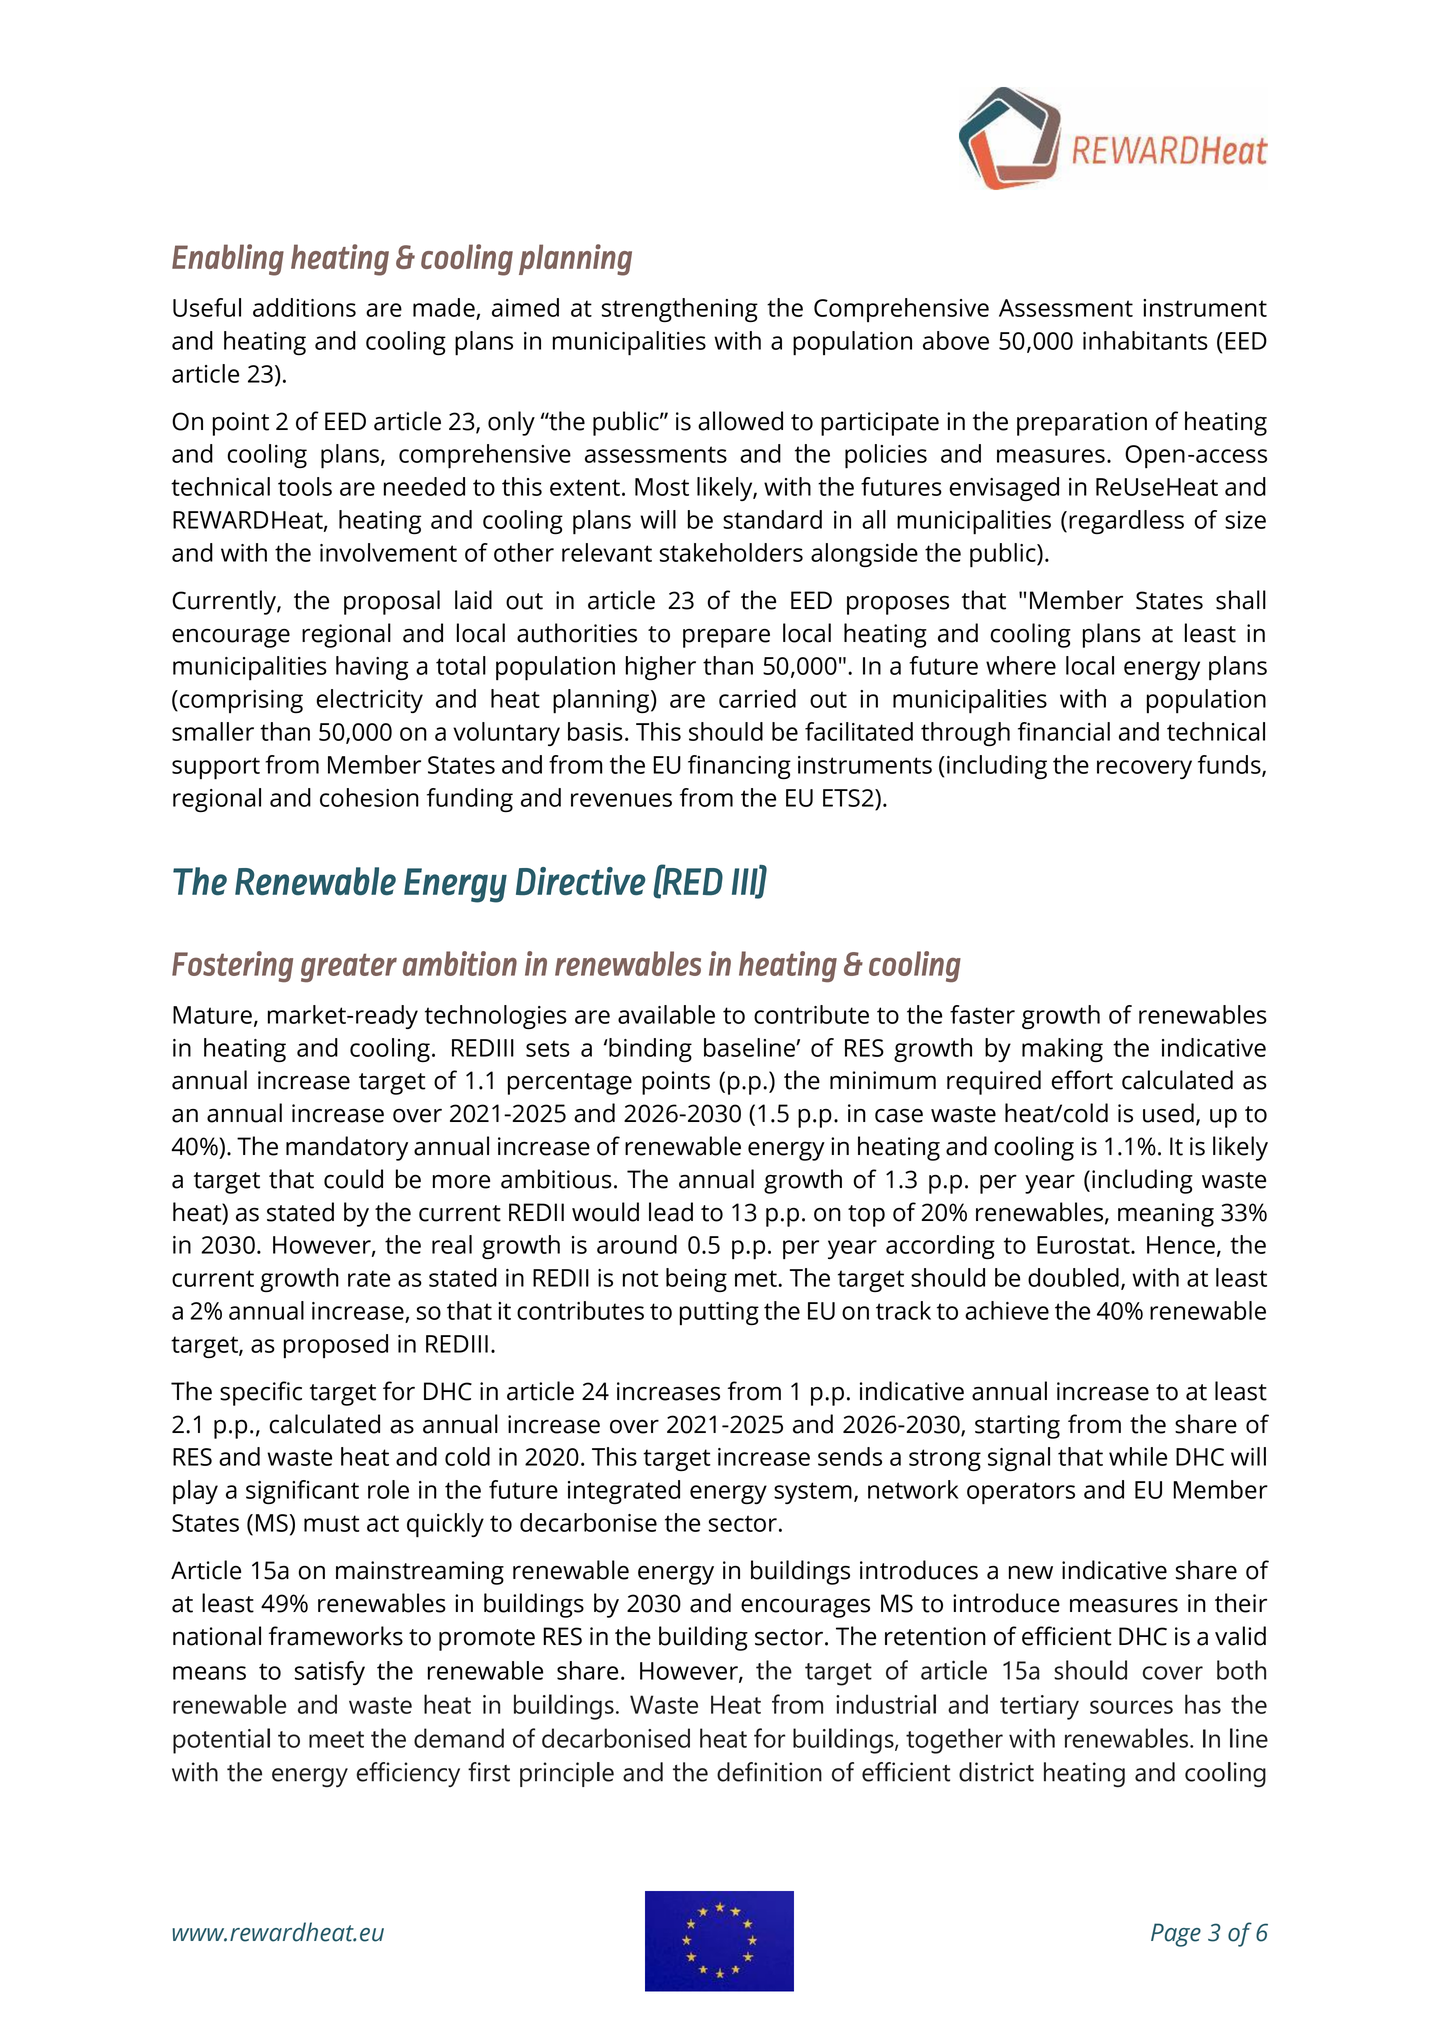 This screenshot has width=1439, height=2035. What do you see at coordinates (347, 1148) in the screenshot?
I see `mandatory` at bounding box center [347, 1148].
